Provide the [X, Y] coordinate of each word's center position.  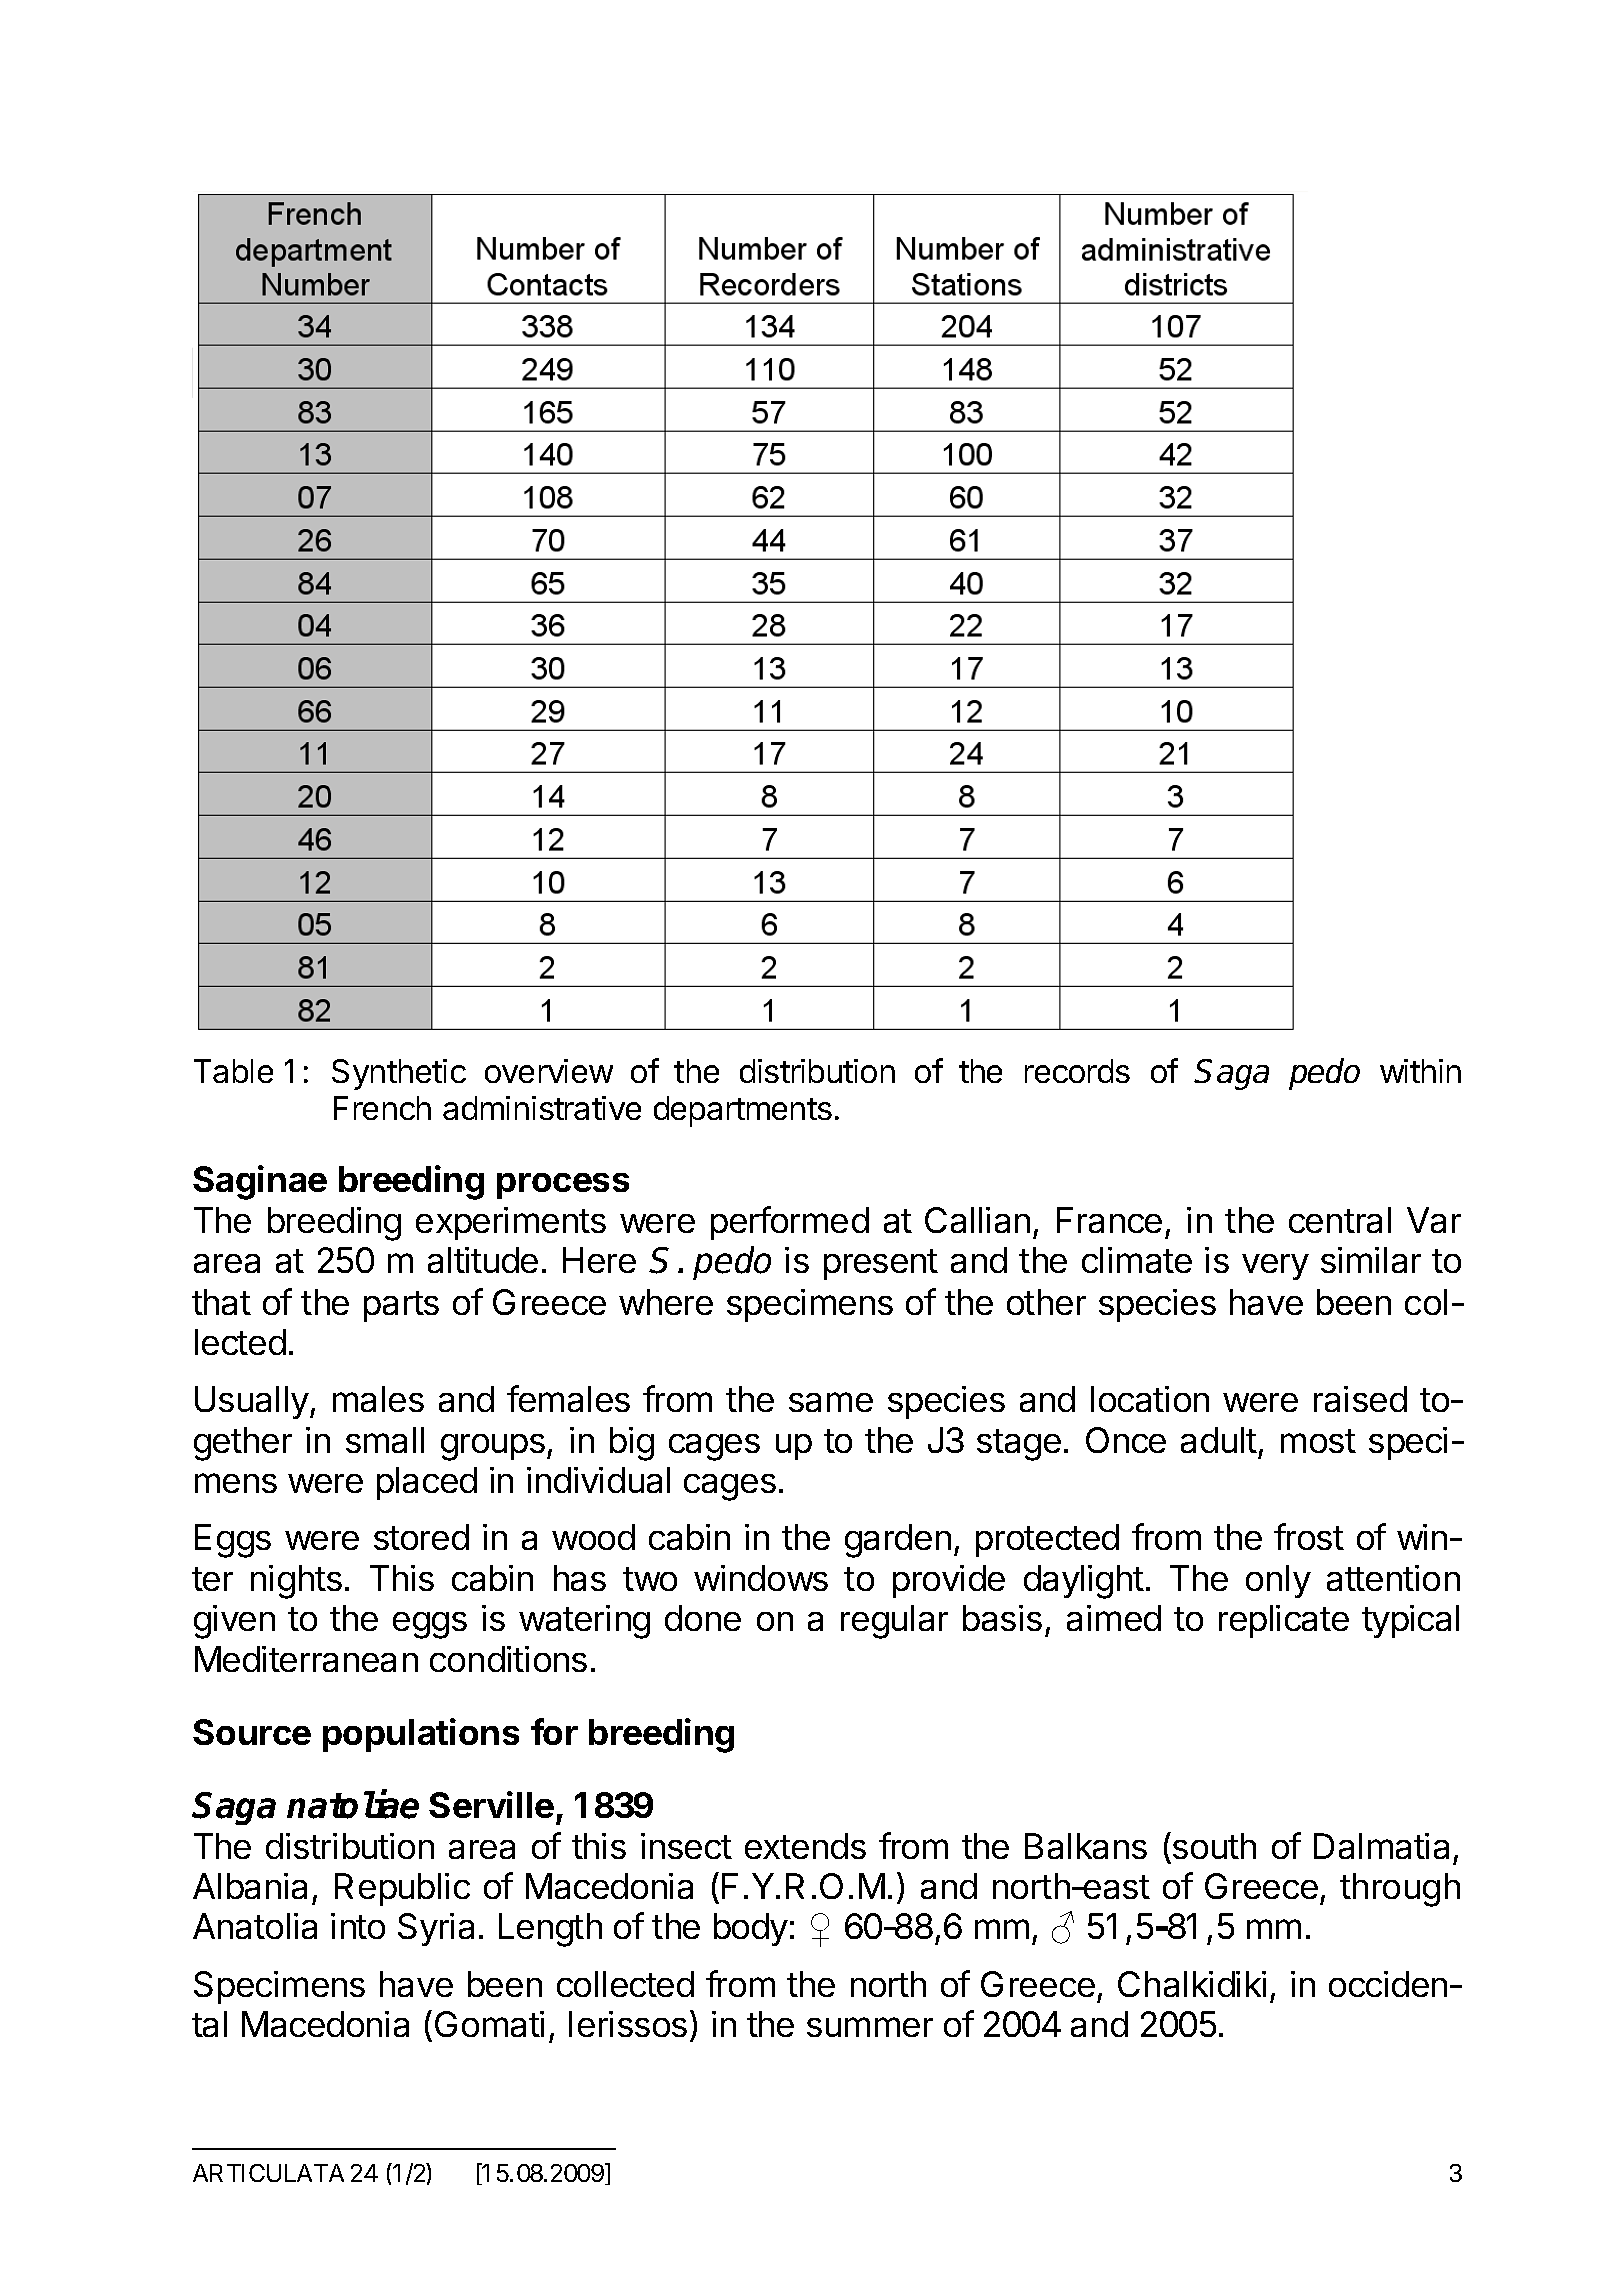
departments [743, 1111]
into [358, 1926]
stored [421, 1537]
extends [805, 1846]
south [1214, 1846]
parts [401, 1306]
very [1275, 1267]
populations [421, 1735]
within [1420, 1071]
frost [1309, 1536]
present [881, 1264]
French [382, 1108]
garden [898, 1541]
